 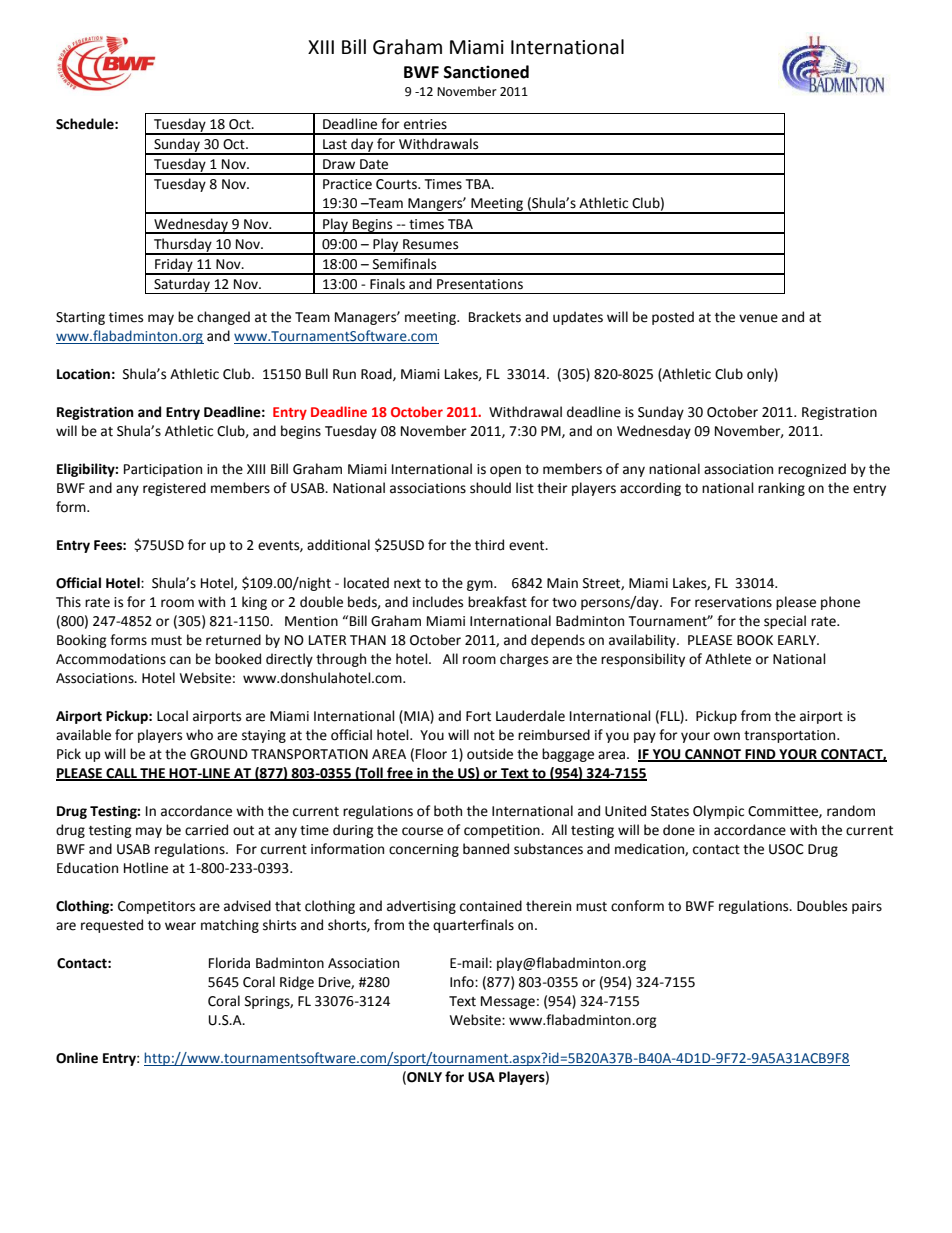 What do you see at coordinates (867, 907) in the screenshot?
I see `pairs` at bounding box center [867, 907].
